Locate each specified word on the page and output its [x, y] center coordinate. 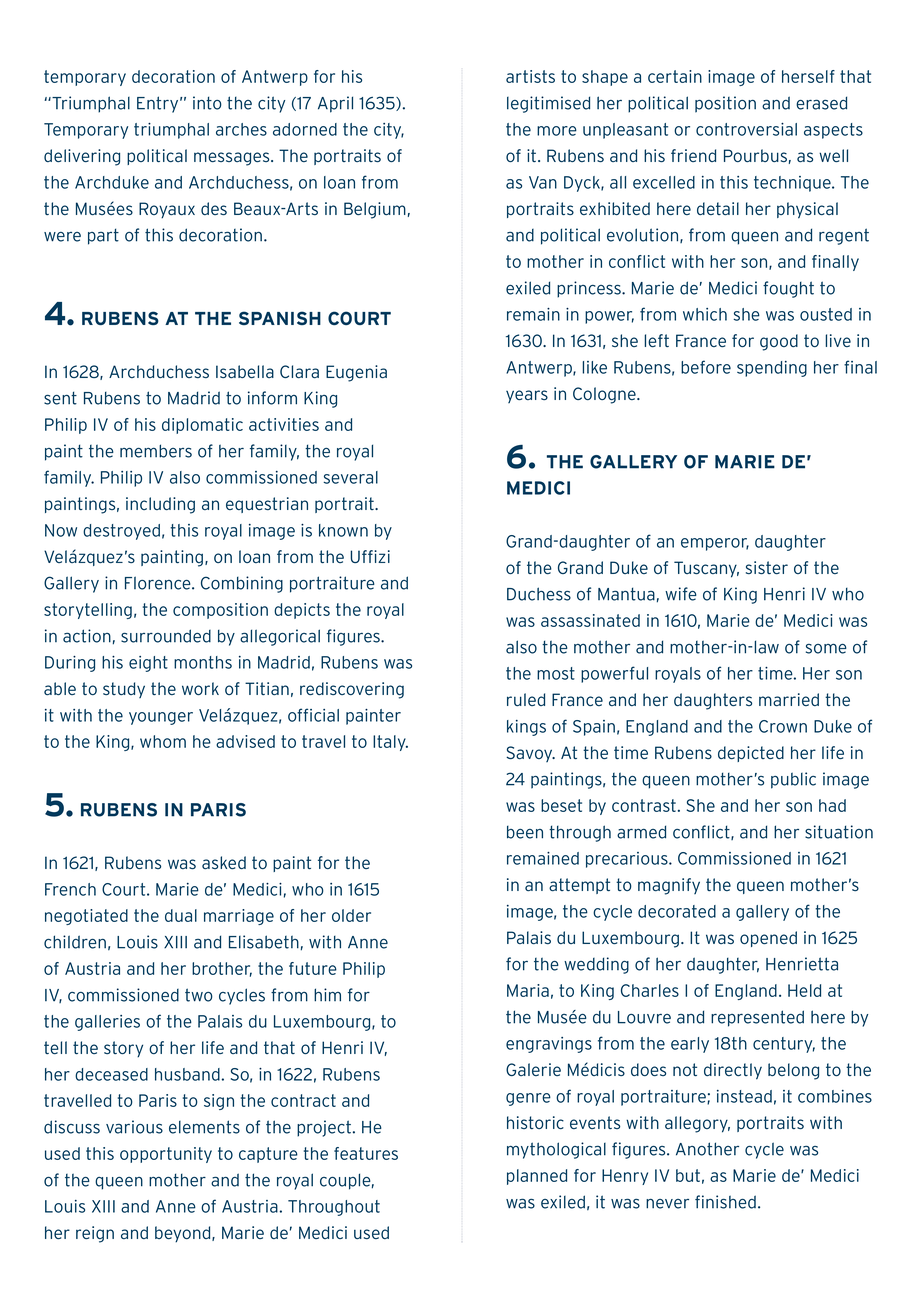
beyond [184, 1234]
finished [725, 1202]
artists [530, 76]
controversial [746, 129]
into [207, 103]
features [366, 1153]
